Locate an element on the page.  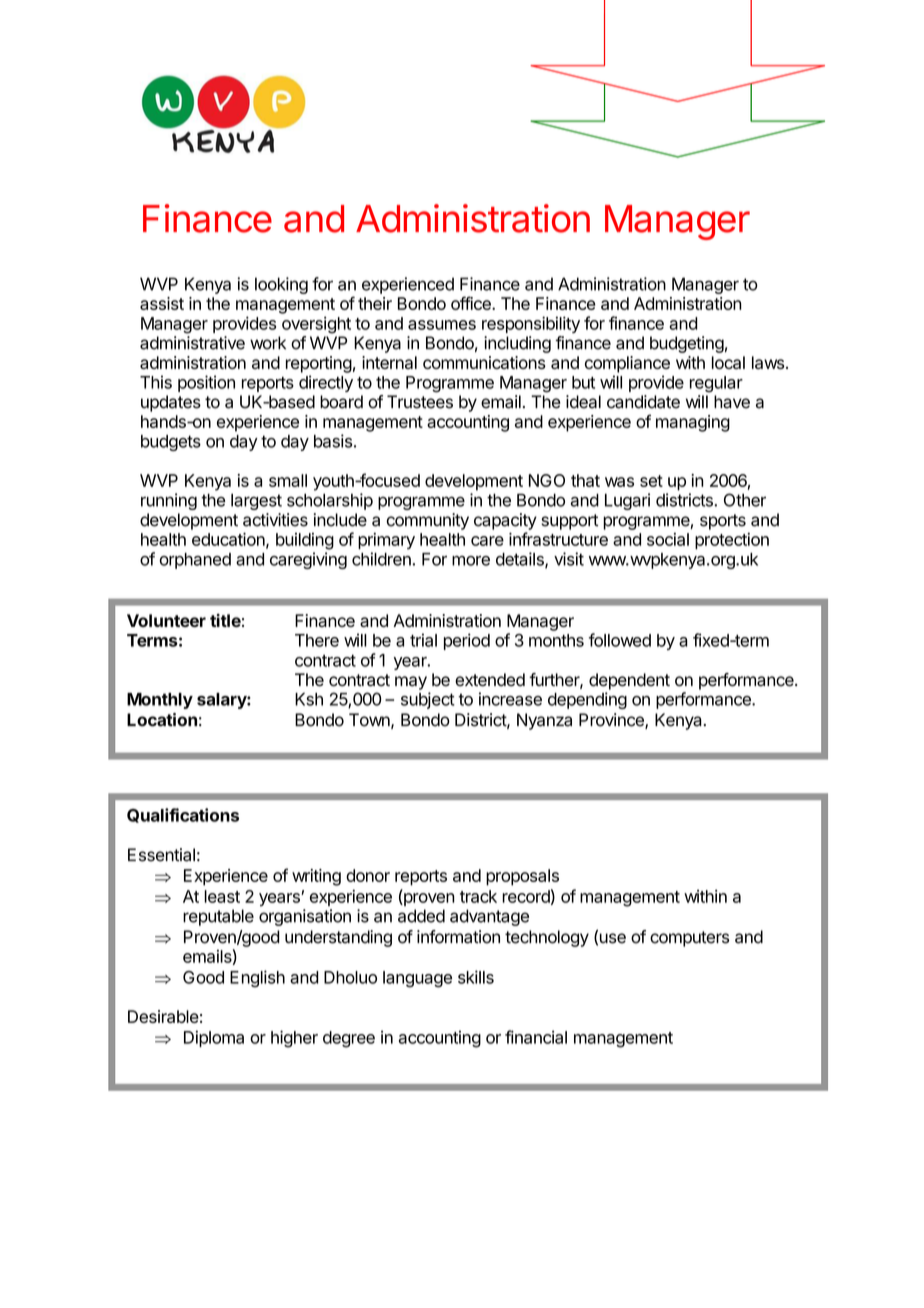
office is located at coordinates (472, 303).
